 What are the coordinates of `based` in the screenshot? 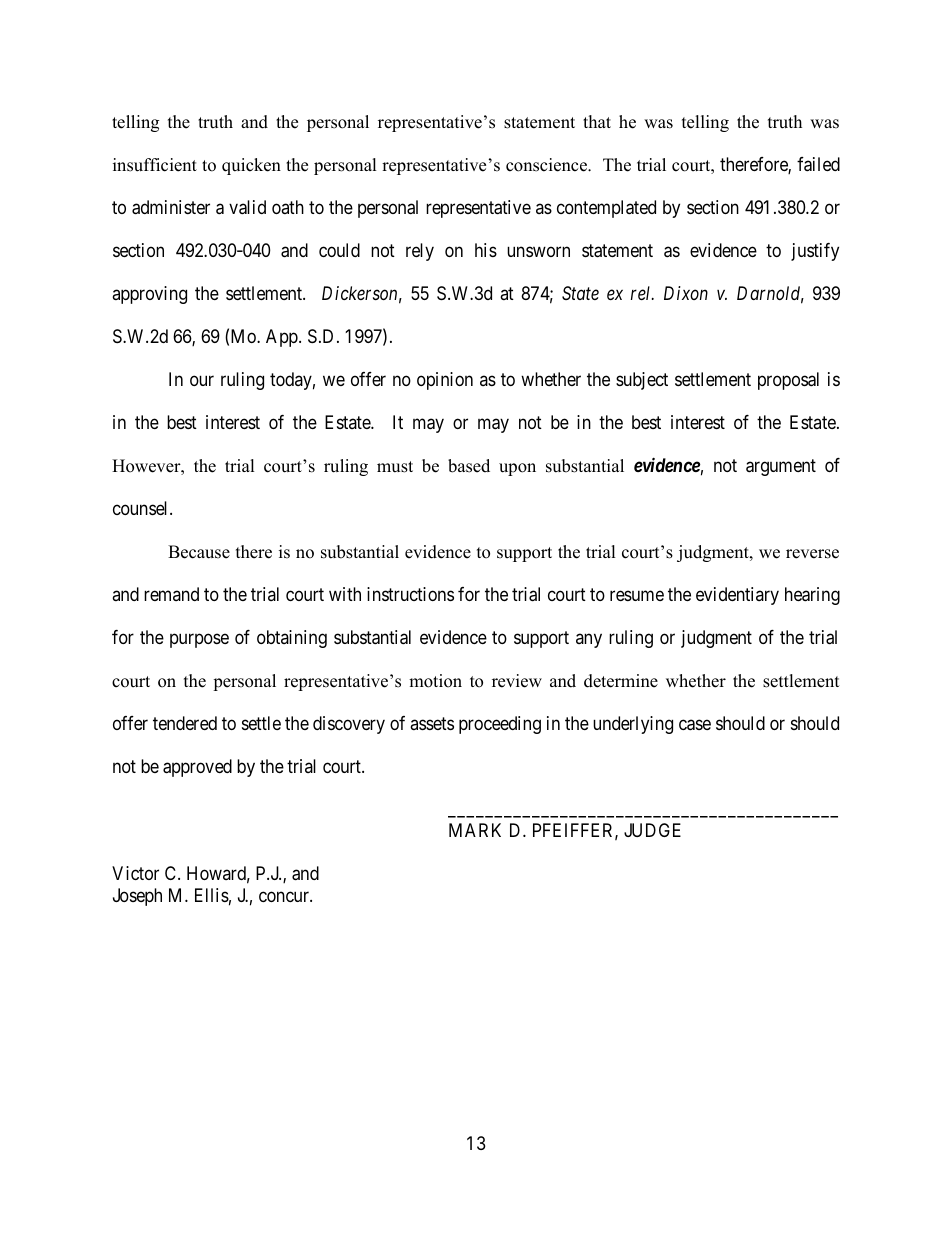 It's located at (469, 466).
